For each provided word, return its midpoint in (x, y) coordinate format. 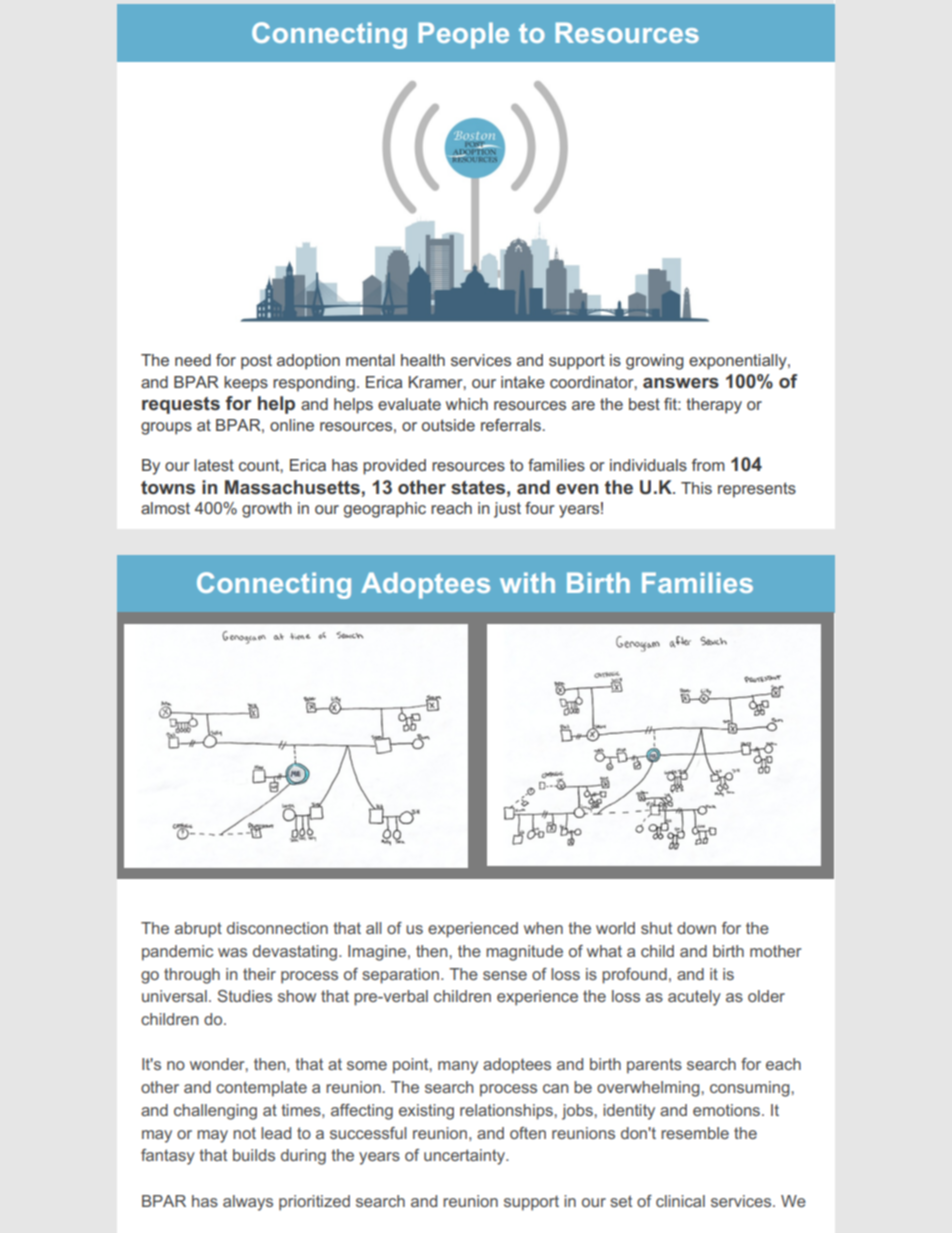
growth (267, 510)
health (423, 360)
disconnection (277, 928)
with (527, 582)
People (464, 35)
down (696, 928)
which (467, 404)
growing (655, 362)
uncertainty (465, 1157)
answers (681, 383)
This (696, 488)
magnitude (524, 953)
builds (254, 1155)
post (256, 362)
